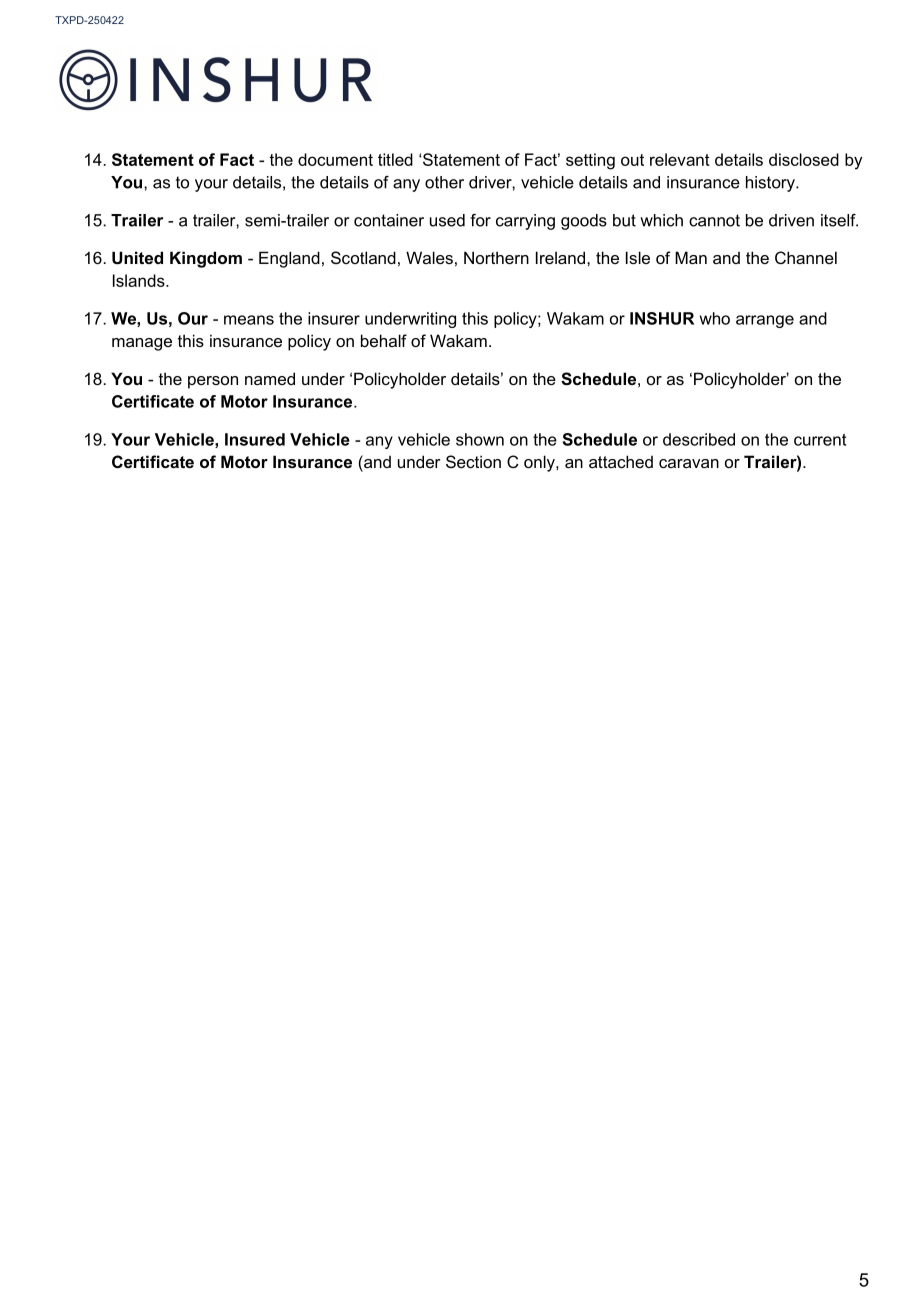 The image size is (924, 1308). What do you see at coordinates (714, 318) in the image?
I see `who` at bounding box center [714, 318].
